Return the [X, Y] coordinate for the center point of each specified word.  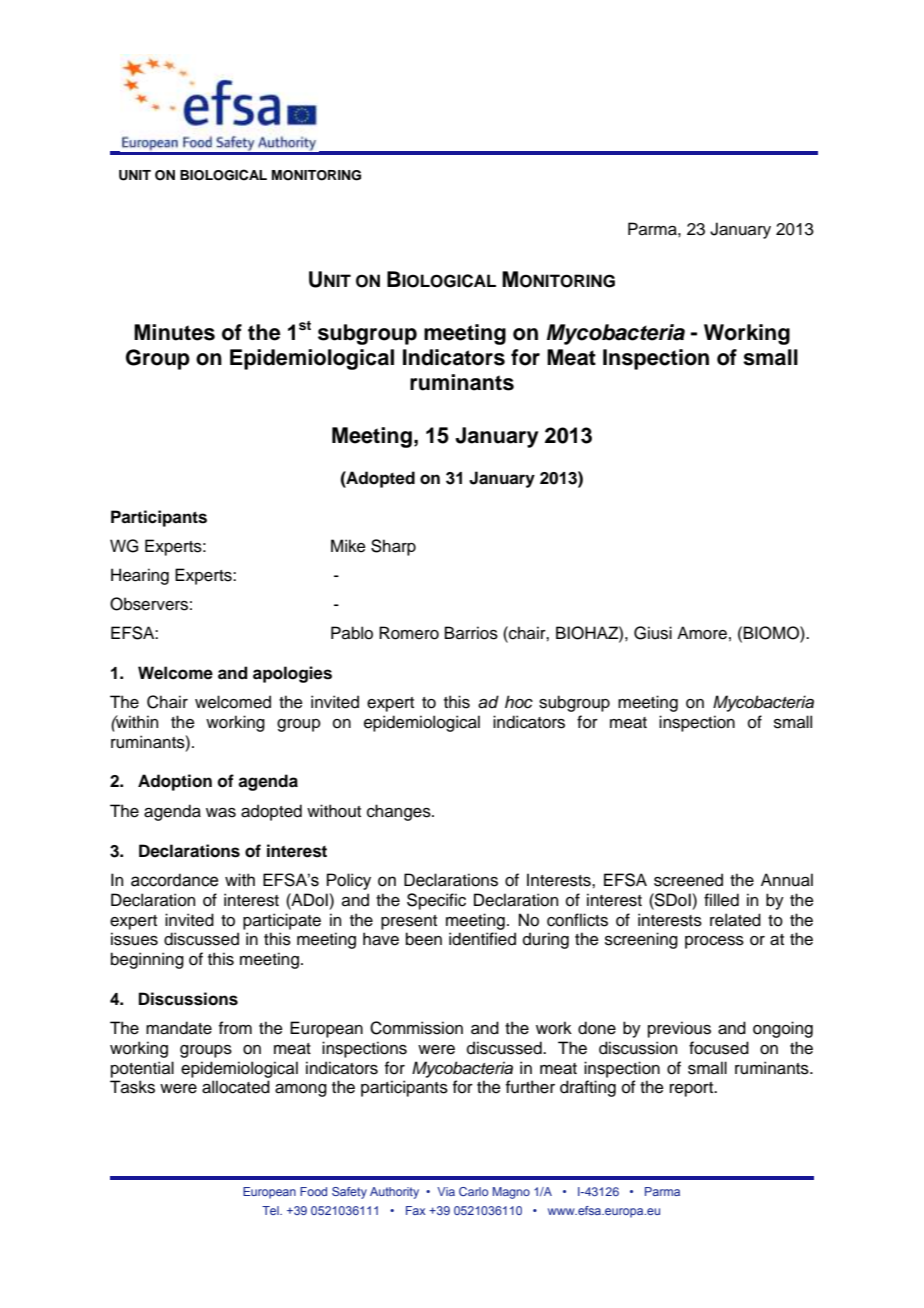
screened [688, 880]
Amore [702, 633]
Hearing [140, 576]
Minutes [174, 332]
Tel [271, 1210]
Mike [348, 546]
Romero [409, 633]
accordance [174, 880]
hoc [519, 702]
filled [721, 900]
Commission [416, 1028]
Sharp [393, 547]
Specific [436, 901]
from [235, 1028]
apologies [292, 674]
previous [679, 1029]
